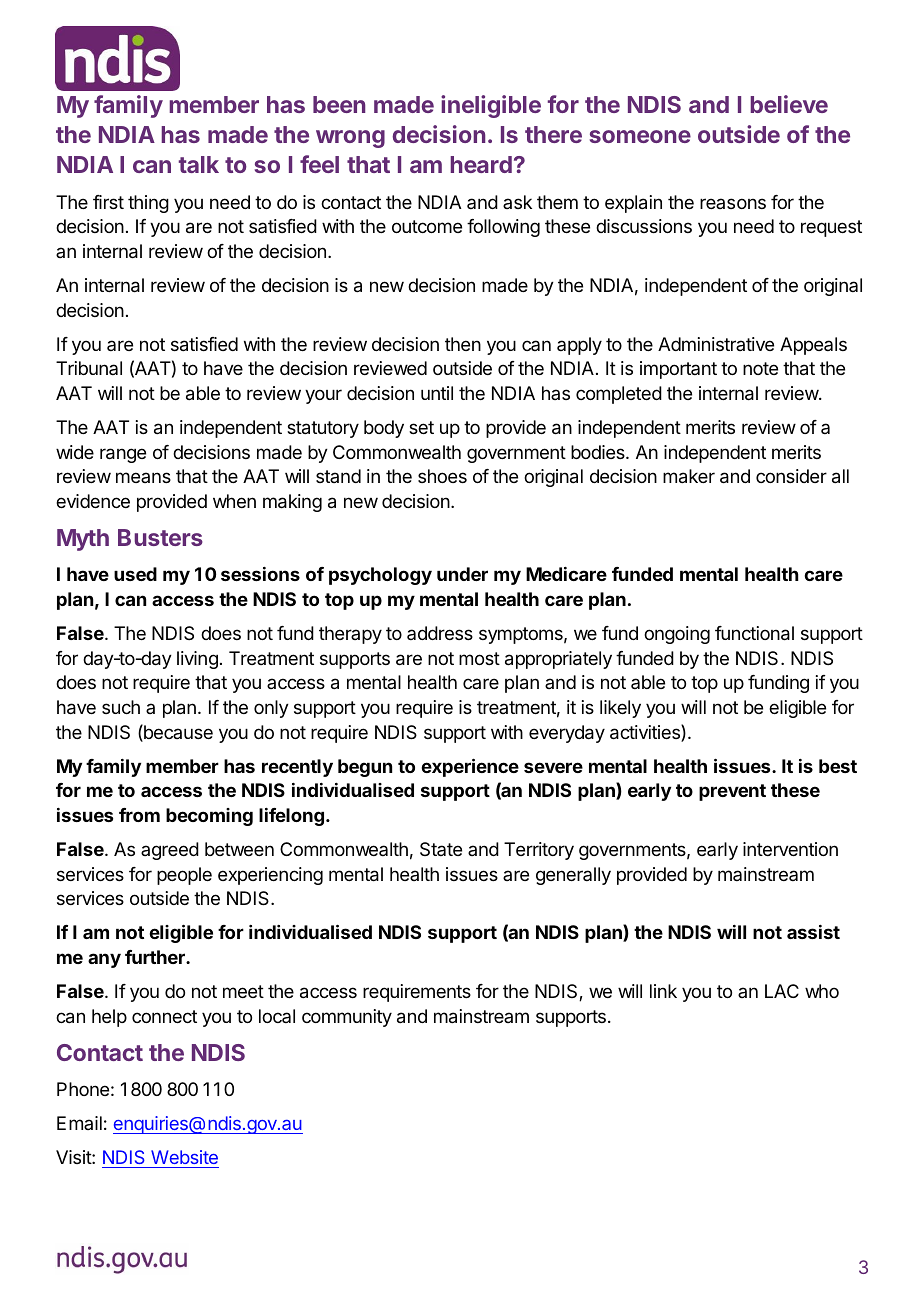 The width and height of the screenshot is (924, 1308). I want to click on intervention, so click(790, 849).
